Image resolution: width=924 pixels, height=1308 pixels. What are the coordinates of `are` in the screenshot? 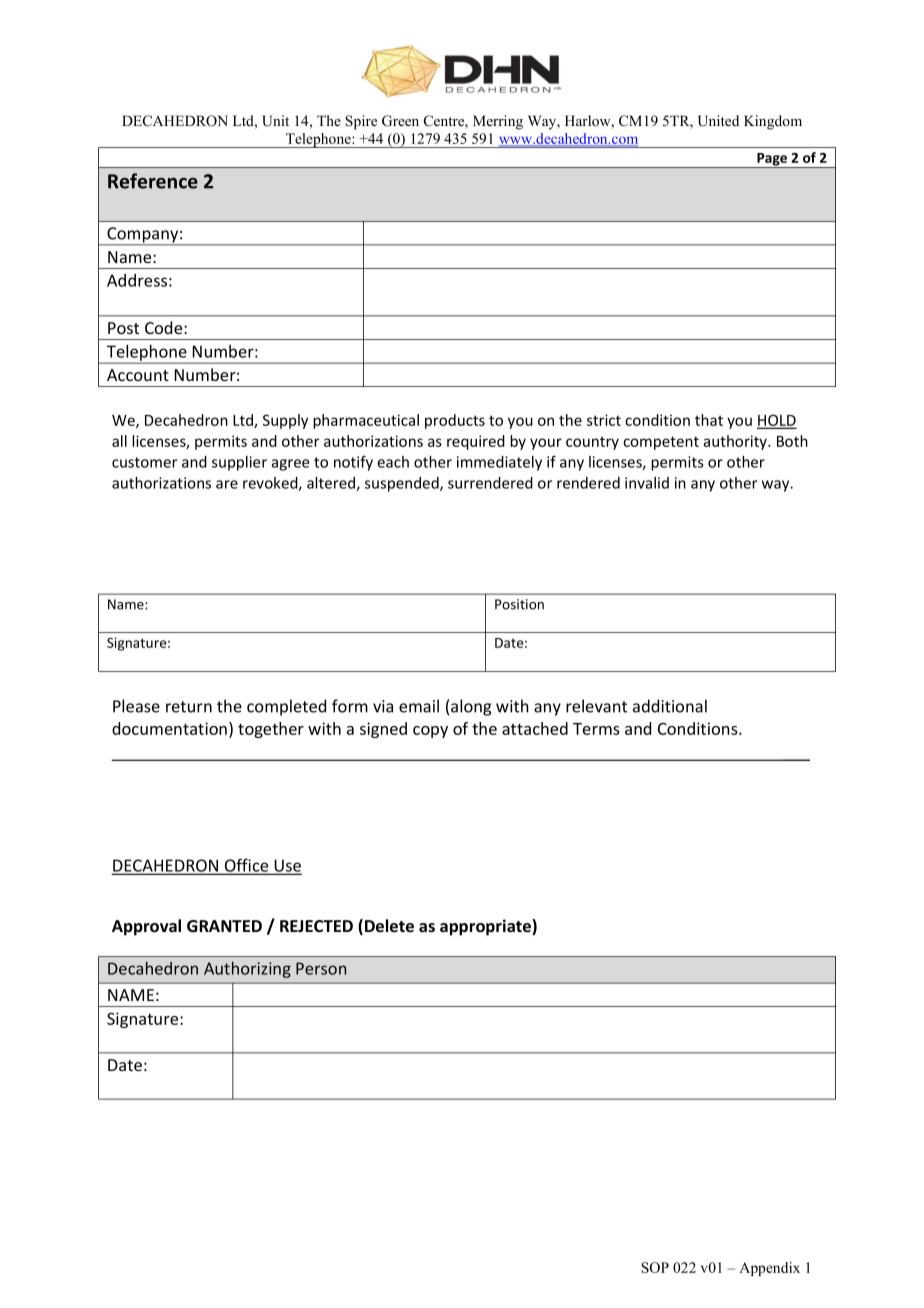 It's located at (227, 484).
